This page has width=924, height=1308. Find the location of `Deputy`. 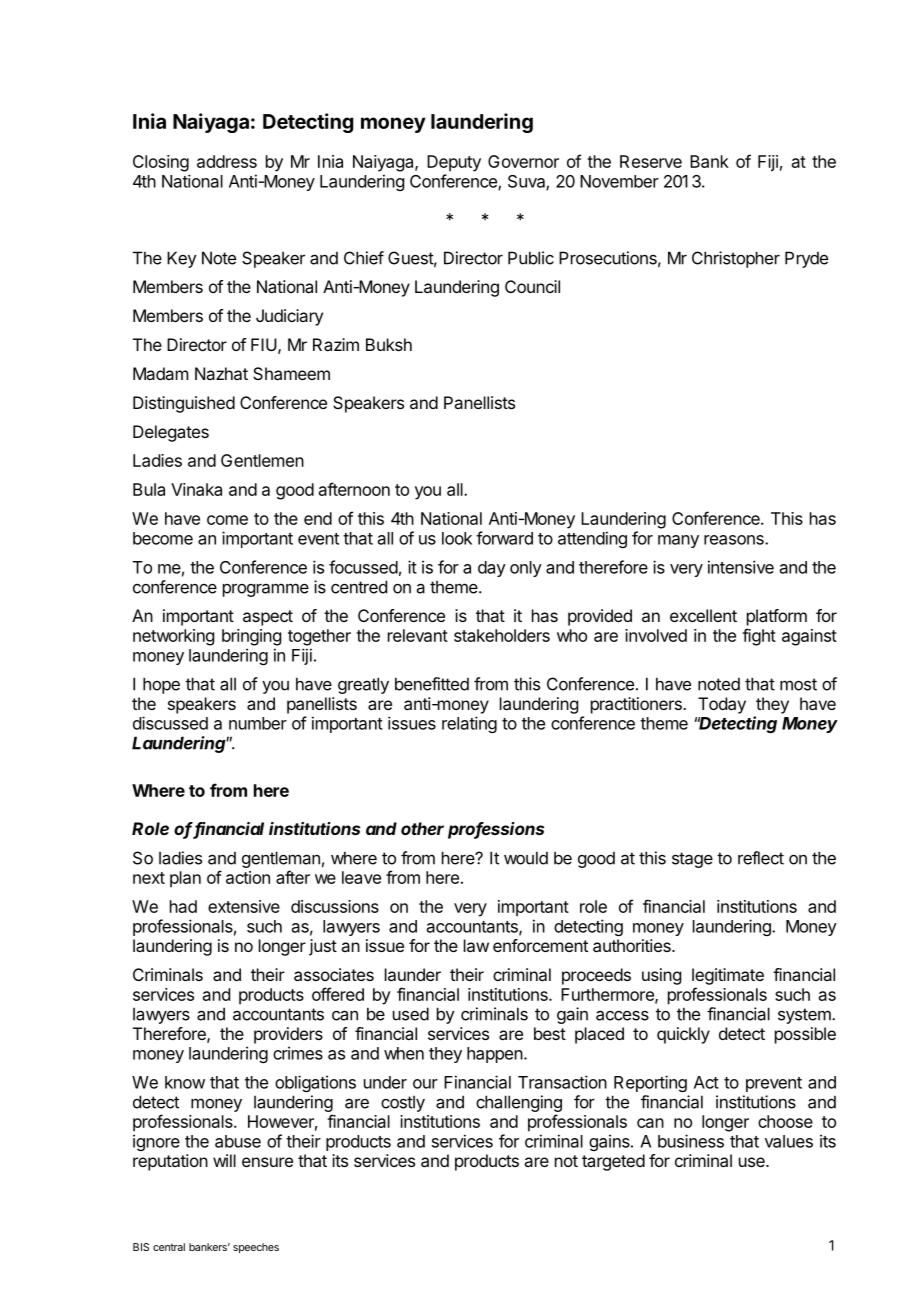

Deputy is located at coordinates (454, 163).
